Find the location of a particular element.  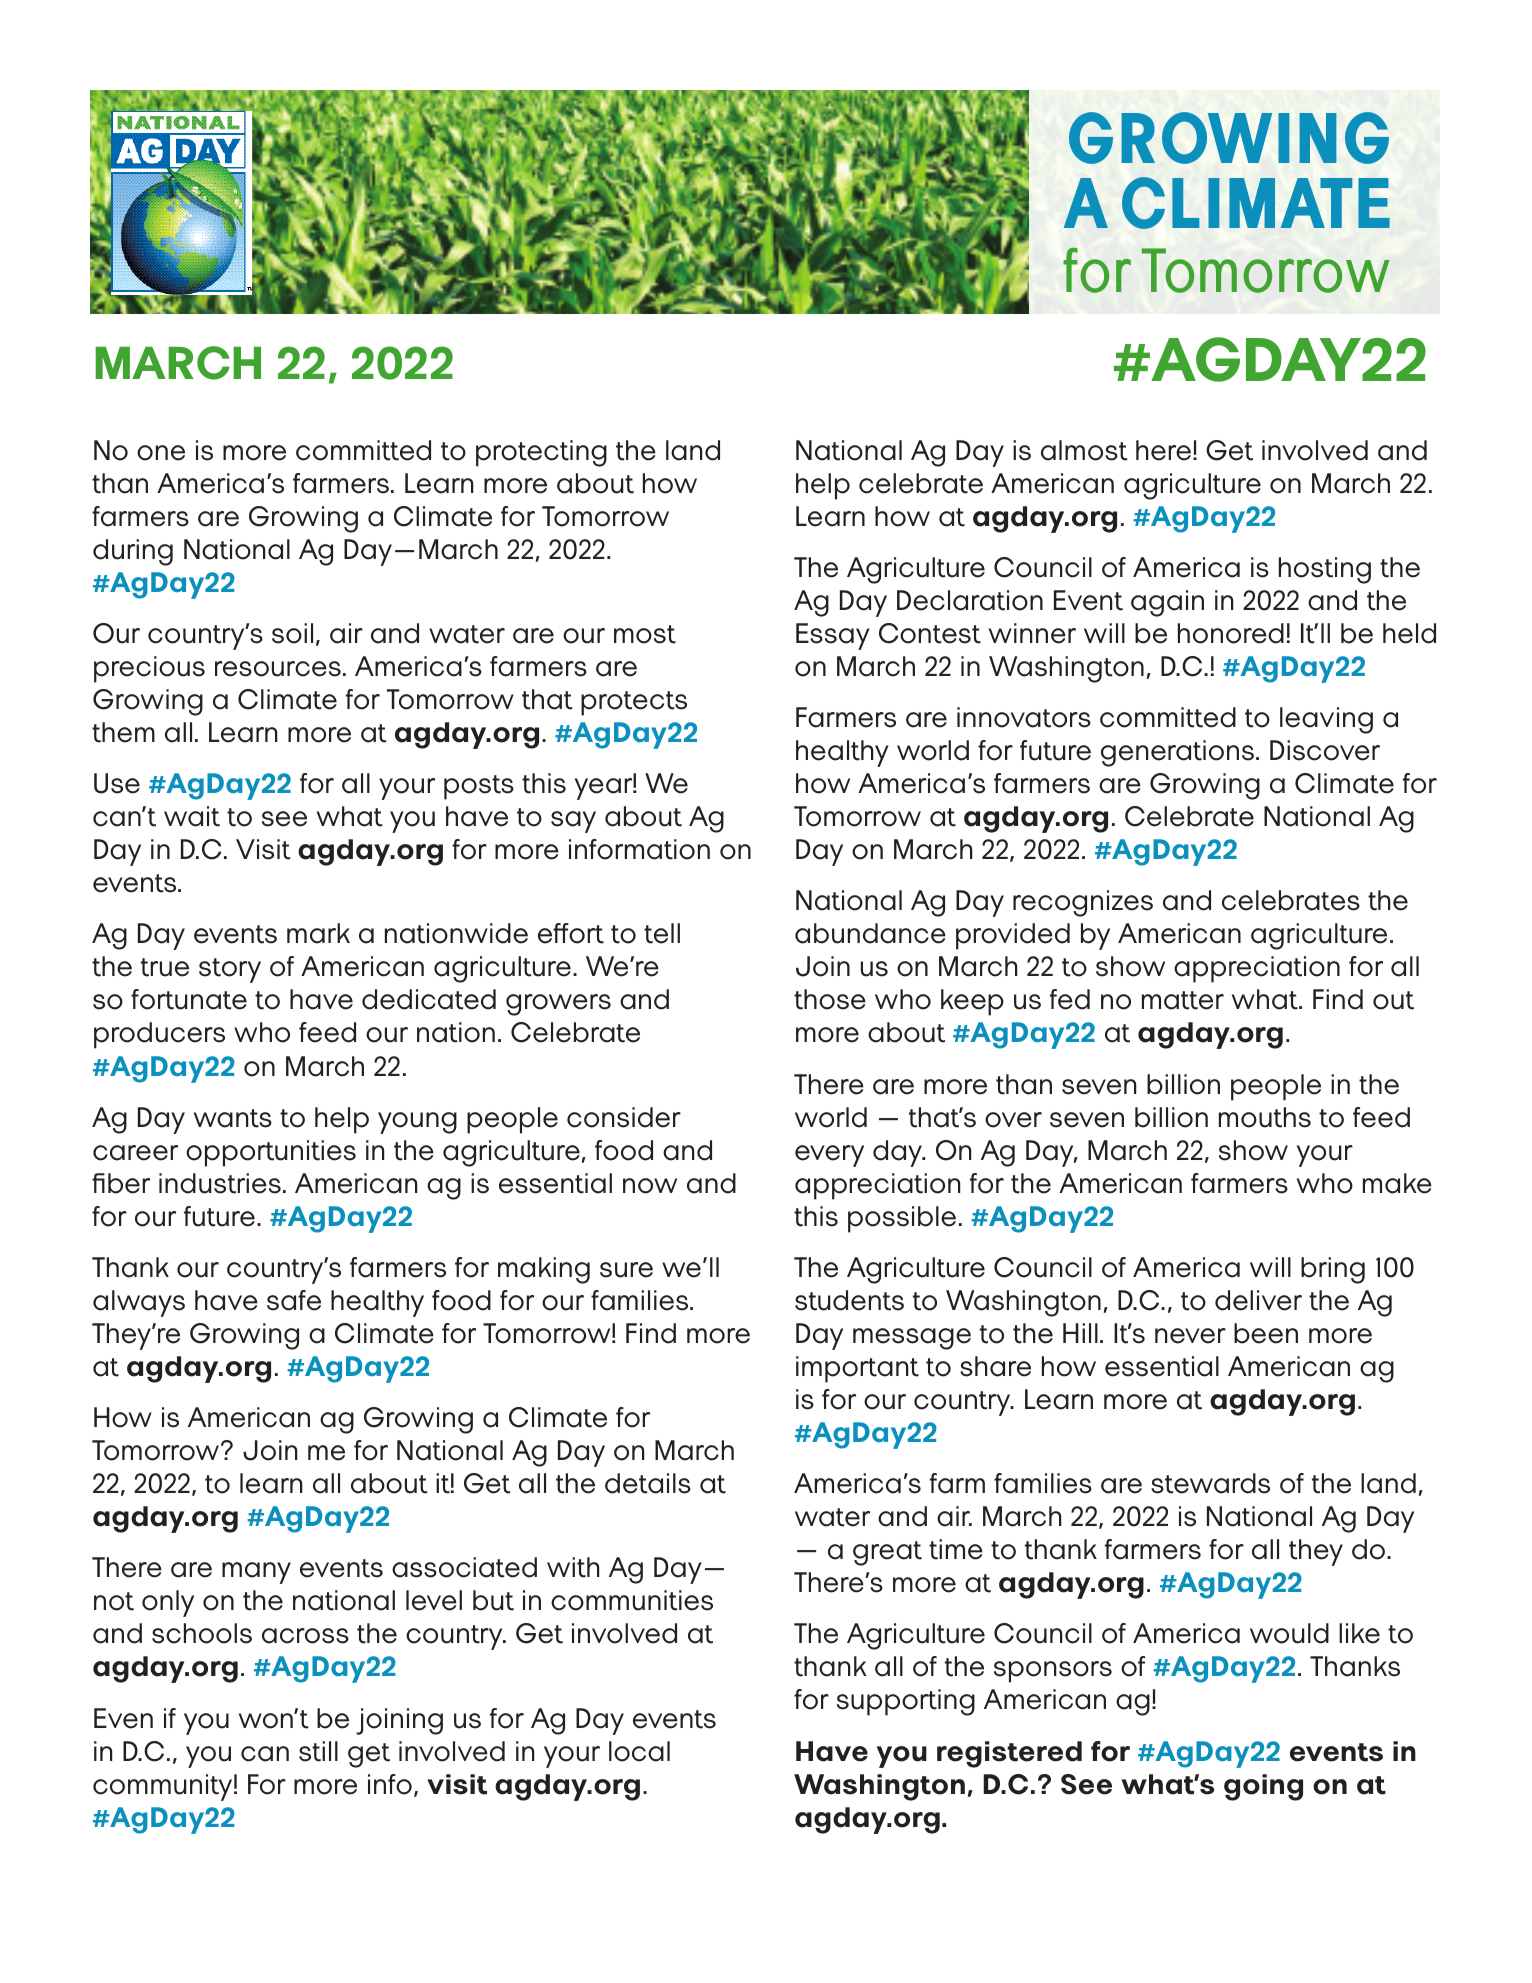

story is located at coordinates (230, 970).
